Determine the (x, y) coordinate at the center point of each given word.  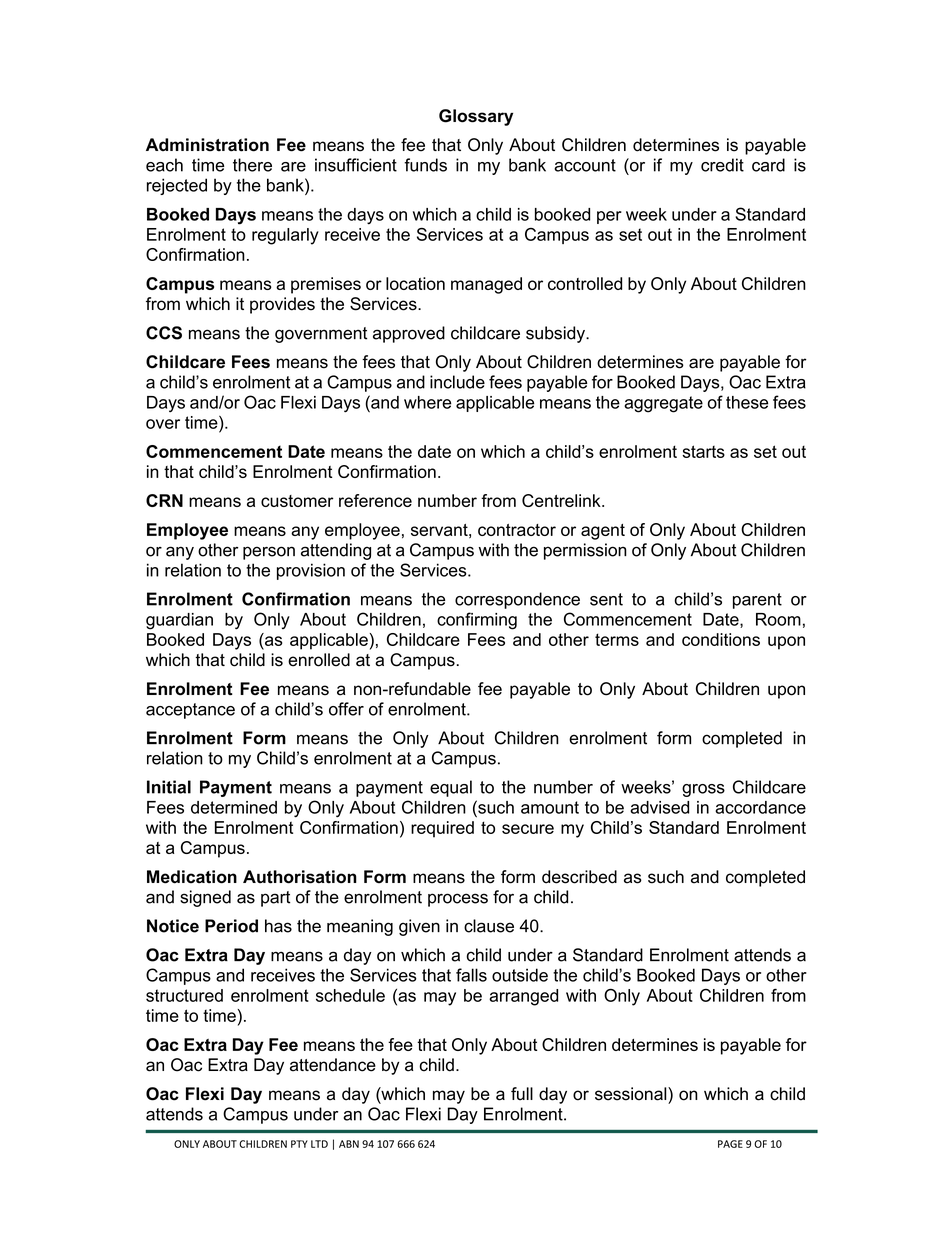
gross (703, 790)
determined (234, 807)
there (252, 165)
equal (451, 788)
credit (722, 165)
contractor (517, 530)
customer (297, 501)
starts (703, 451)
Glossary (476, 117)
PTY (299, 1144)
